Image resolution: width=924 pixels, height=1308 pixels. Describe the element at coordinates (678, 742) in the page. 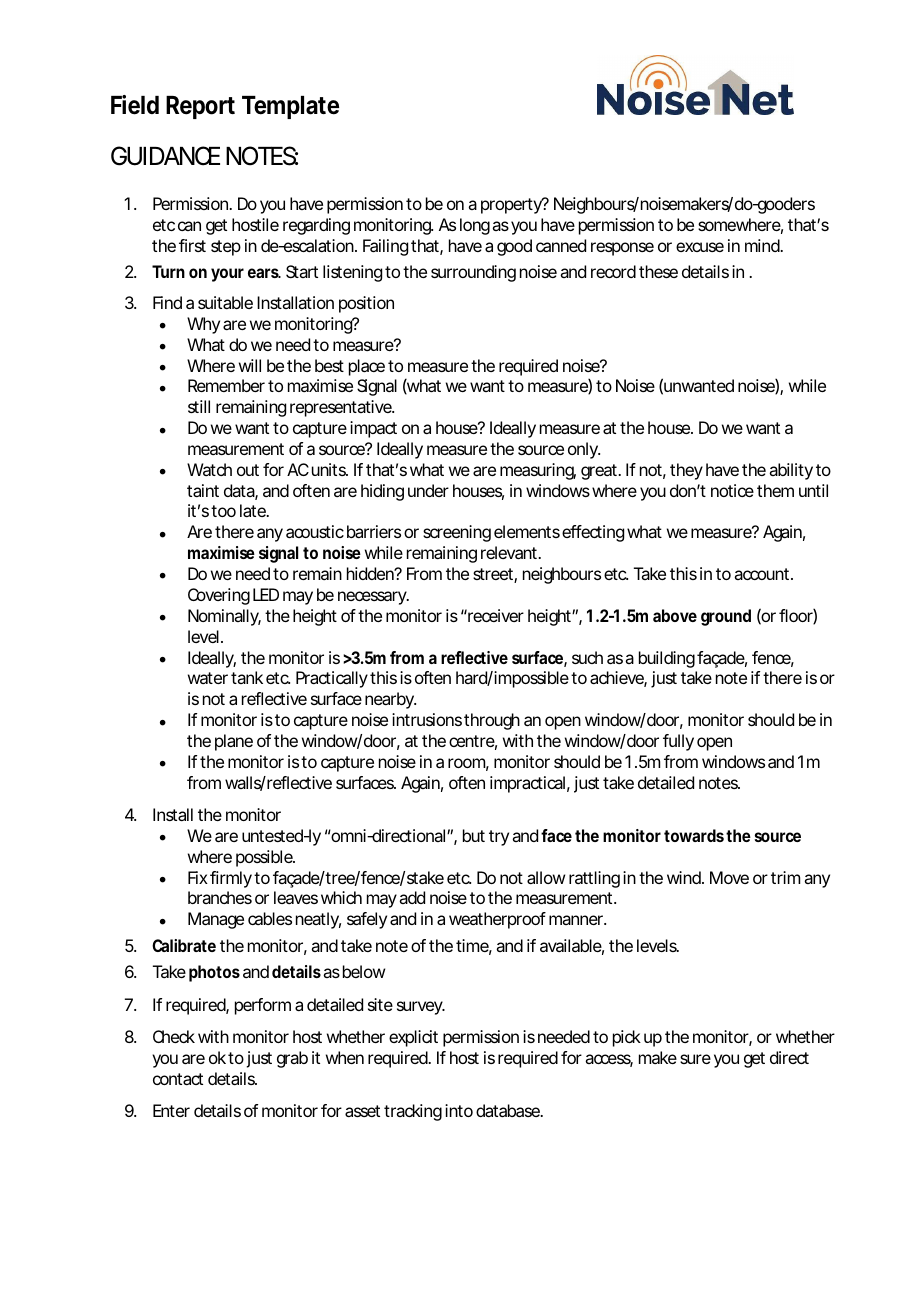

I see `fully` at that location.
